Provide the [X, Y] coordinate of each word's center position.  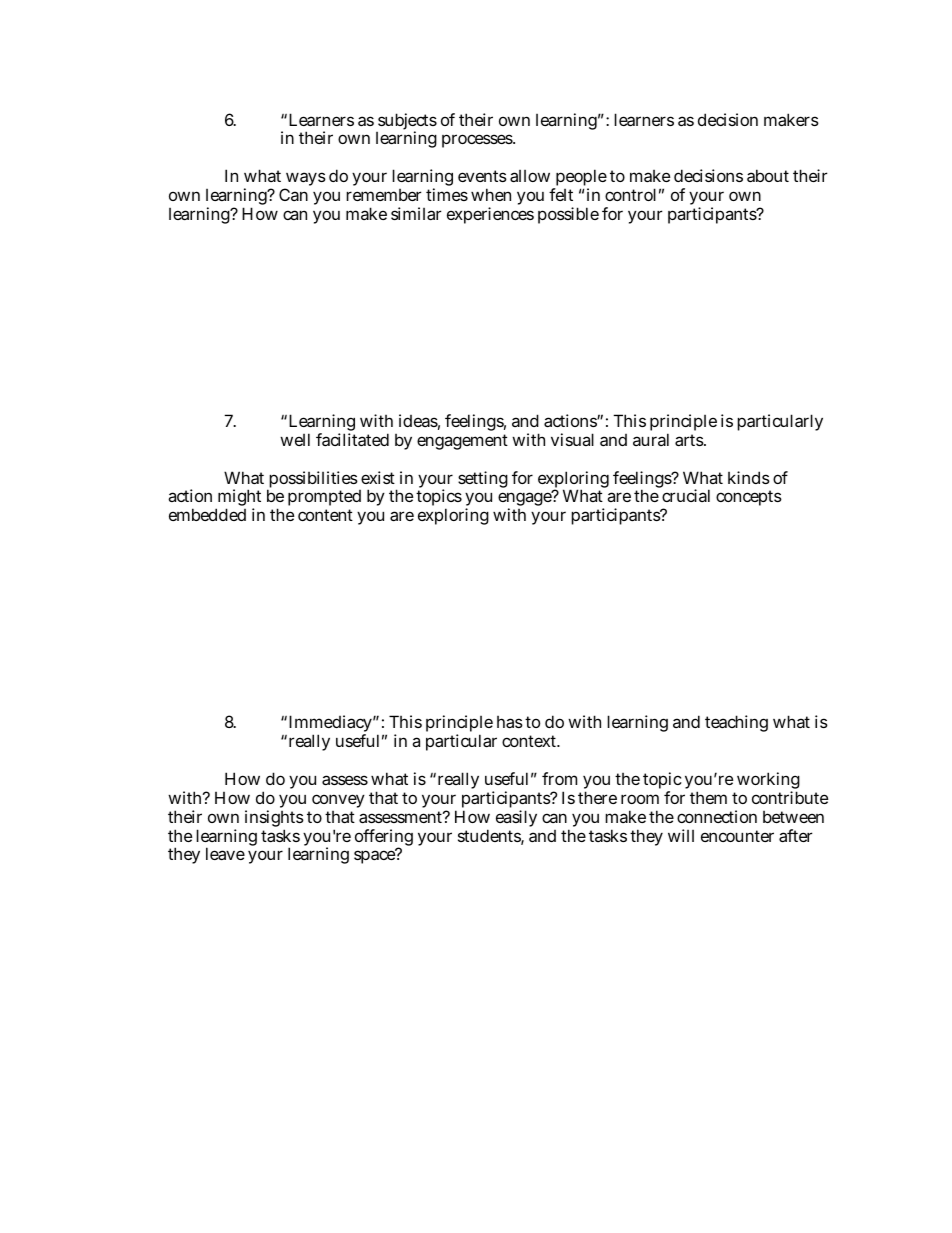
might [238, 499]
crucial [686, 495]
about [768, 175]
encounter [737, 836]
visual [572, 439]
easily [516, 818]
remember [383, 195]
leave [225, 853]
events [482, 176]
